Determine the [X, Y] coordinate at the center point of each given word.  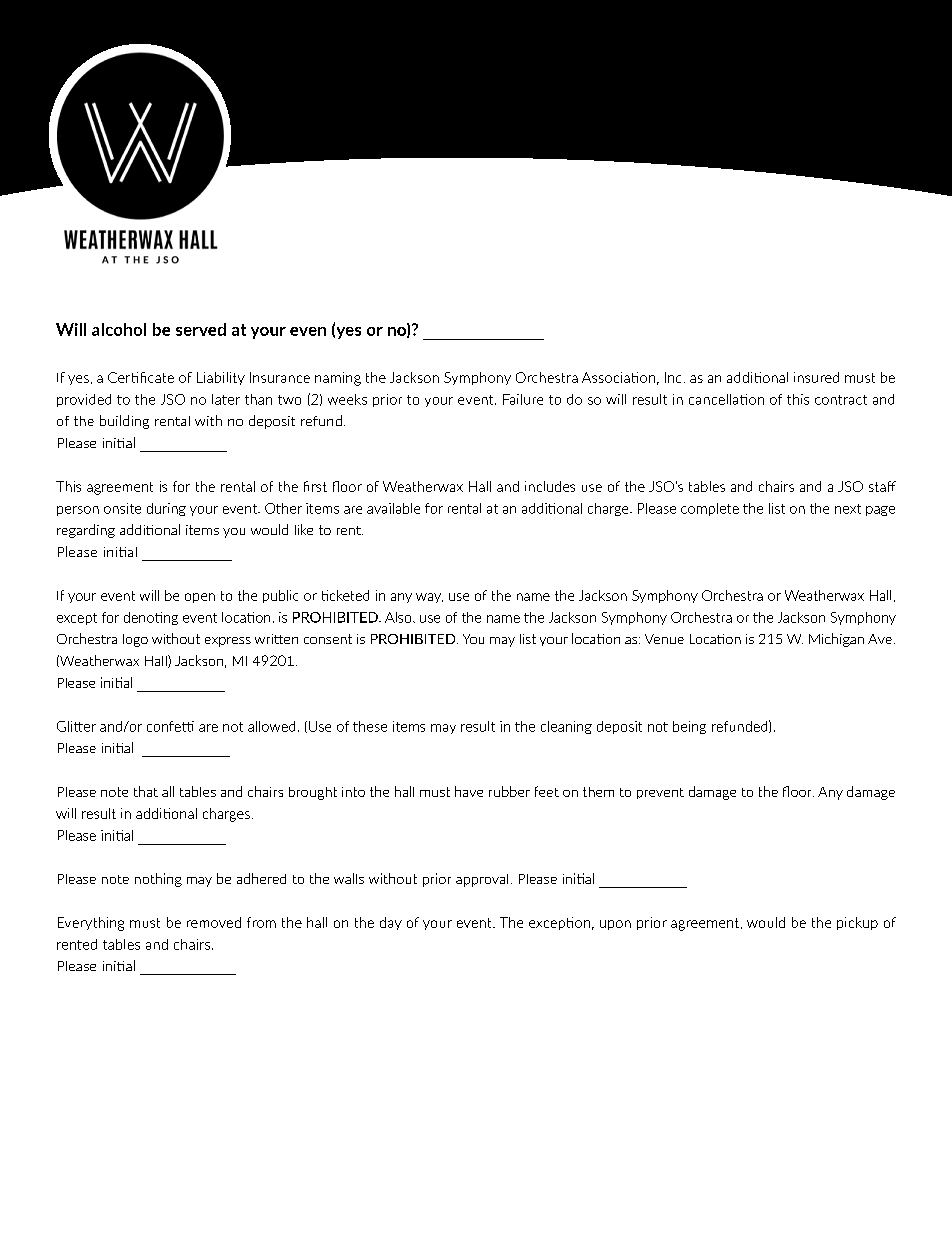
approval [482, 880]
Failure [523, 399]
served [201, 329]
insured [816, 377]
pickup [857, 923]
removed [214, 922]
